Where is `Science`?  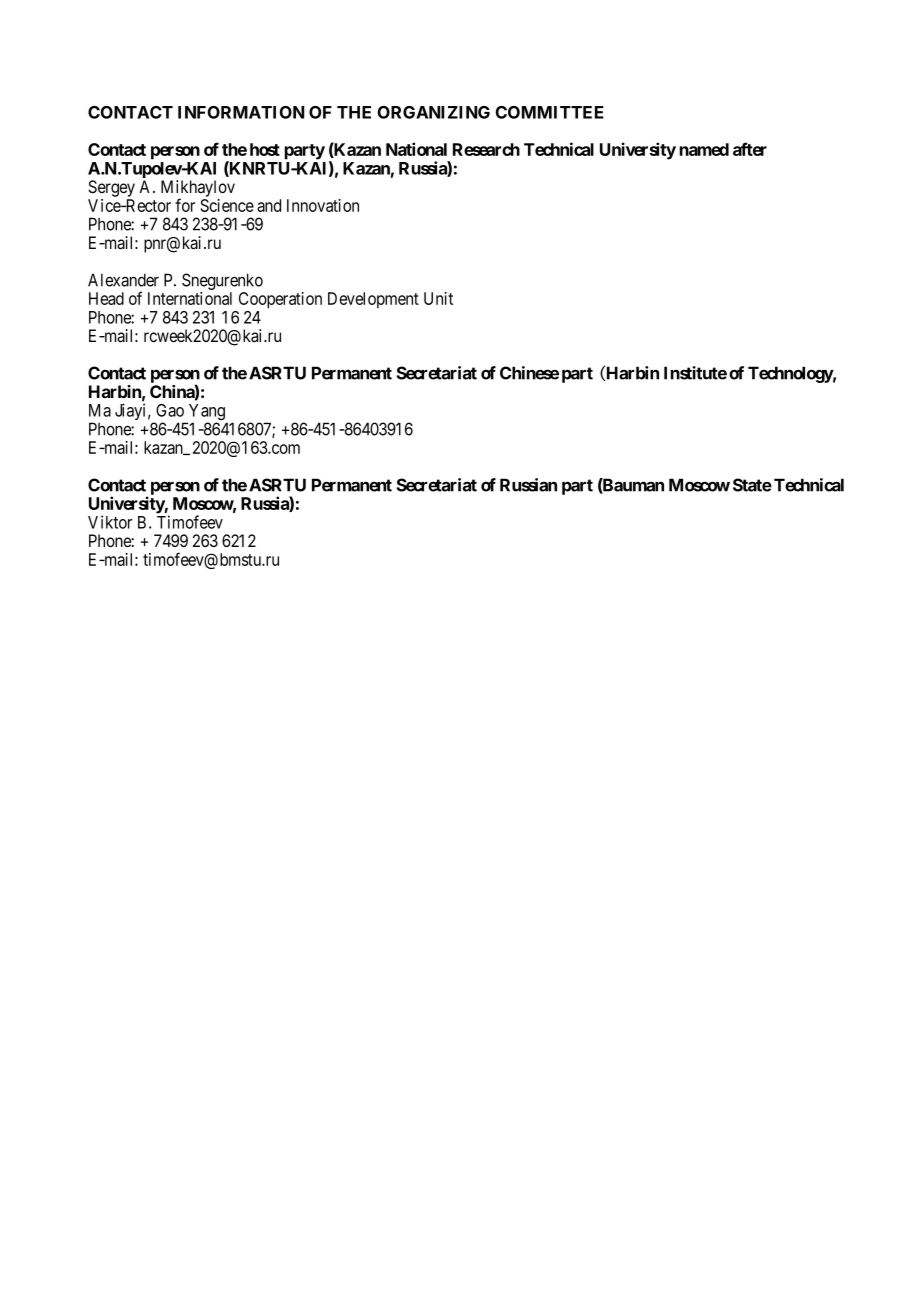 Science is located at coordinates (227, 205).
